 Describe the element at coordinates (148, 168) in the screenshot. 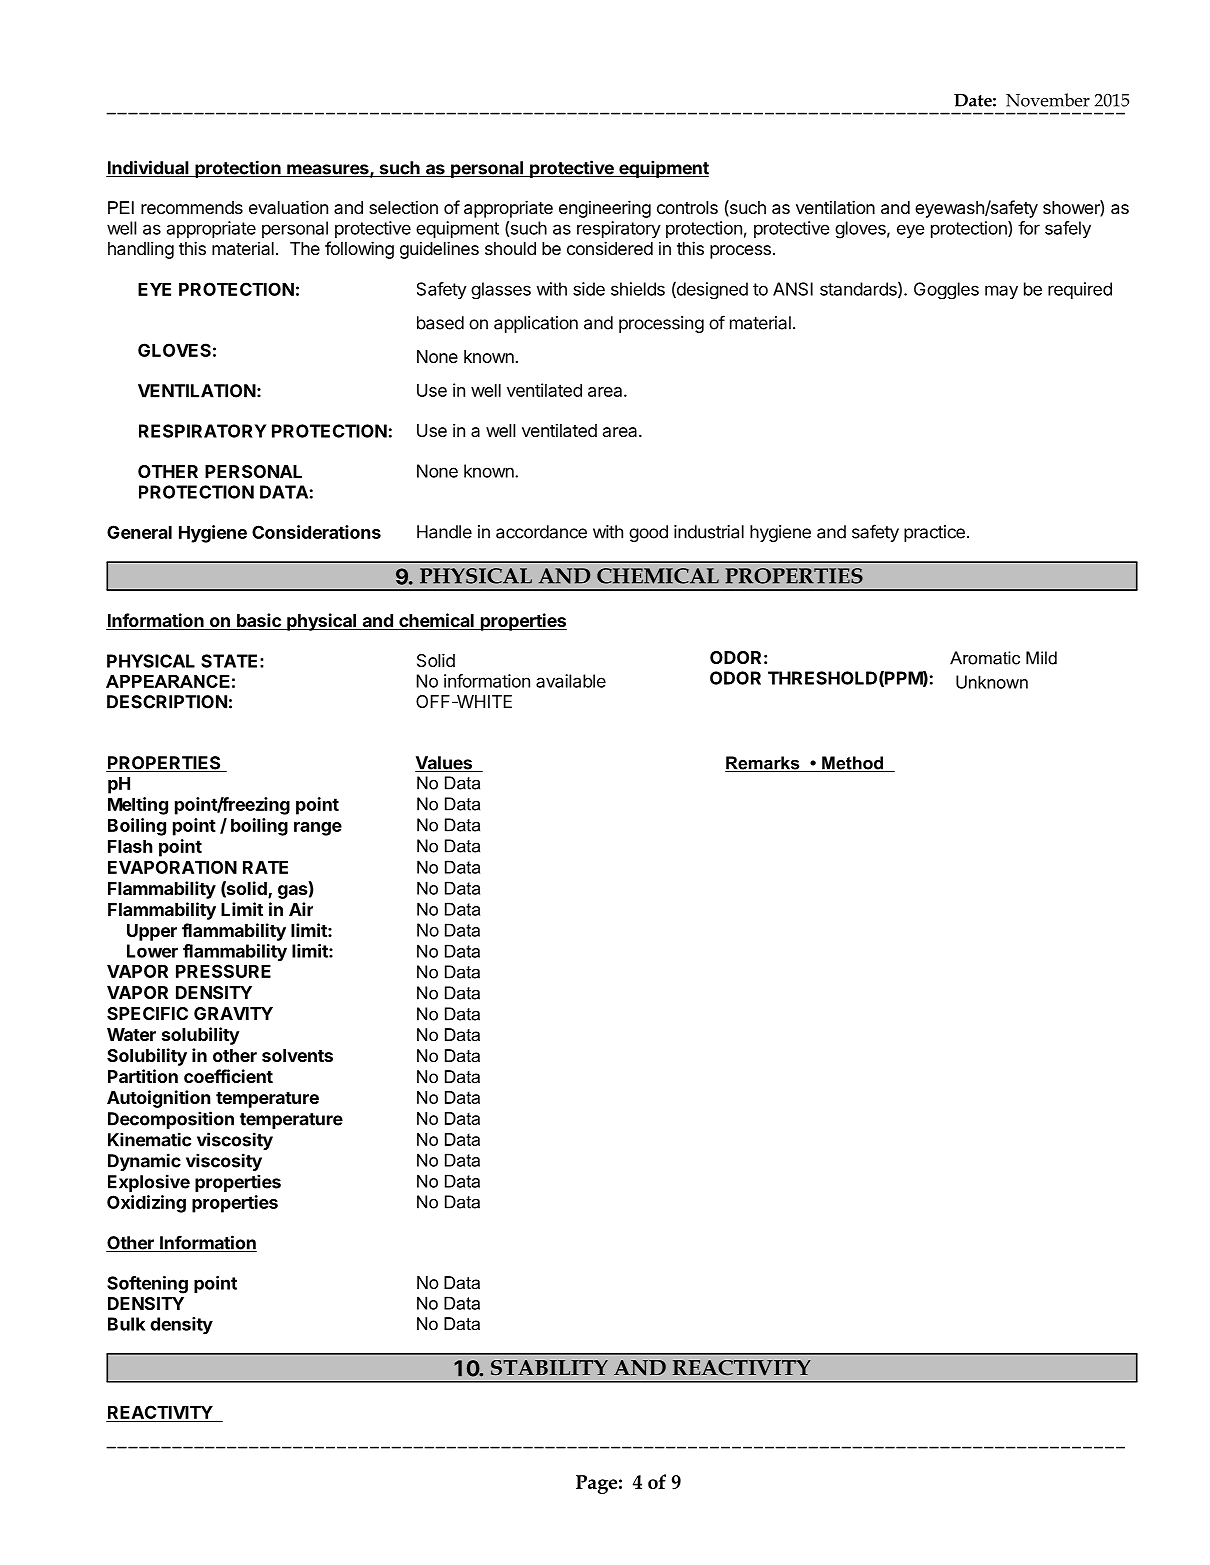

I see `Individual` at that location.
